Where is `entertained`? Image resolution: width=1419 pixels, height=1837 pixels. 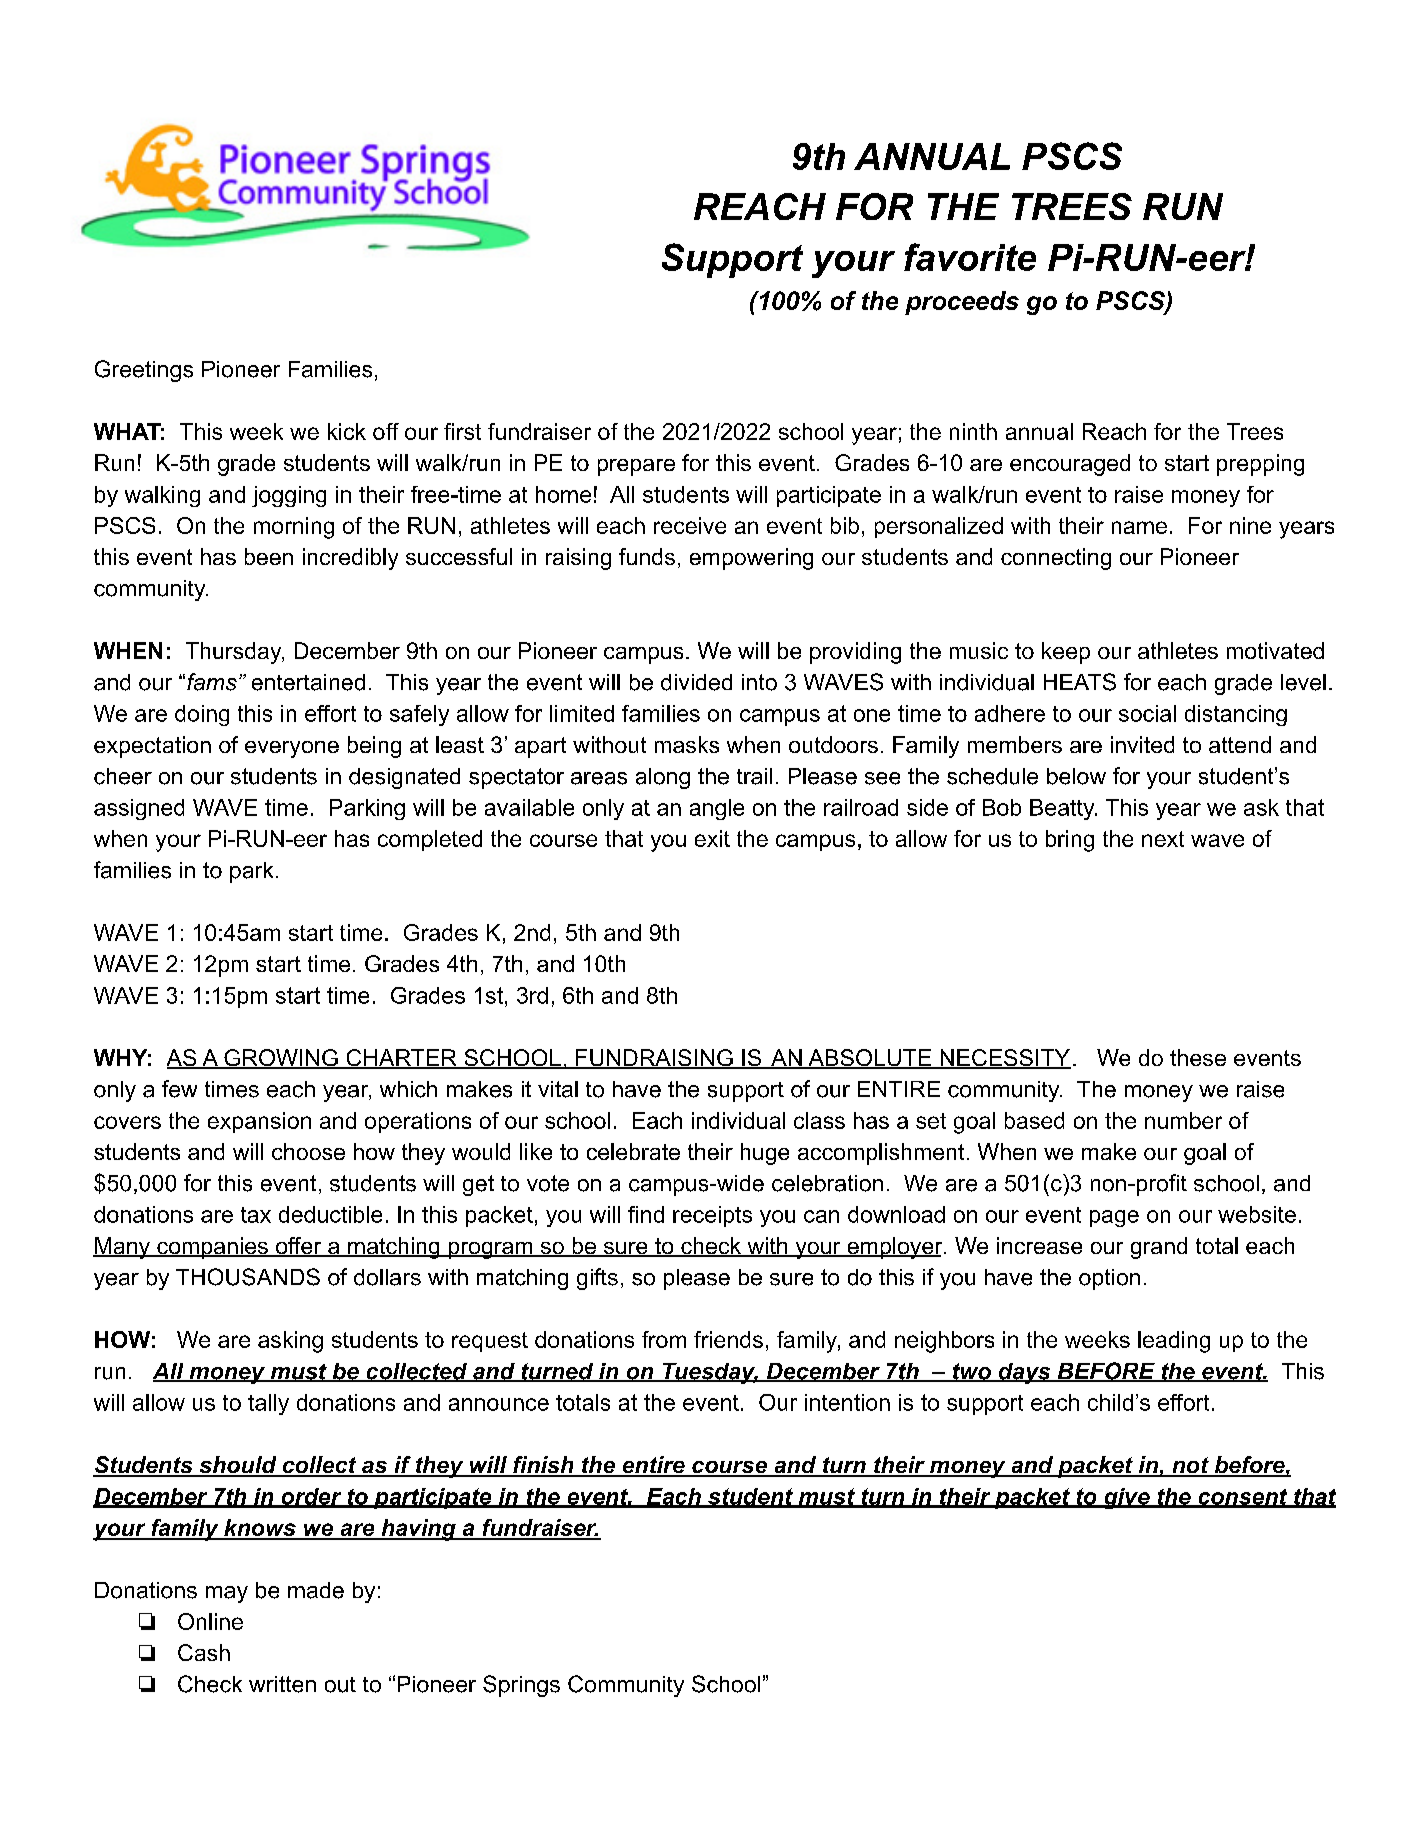
entertained is located at coordinates (308, 682).
